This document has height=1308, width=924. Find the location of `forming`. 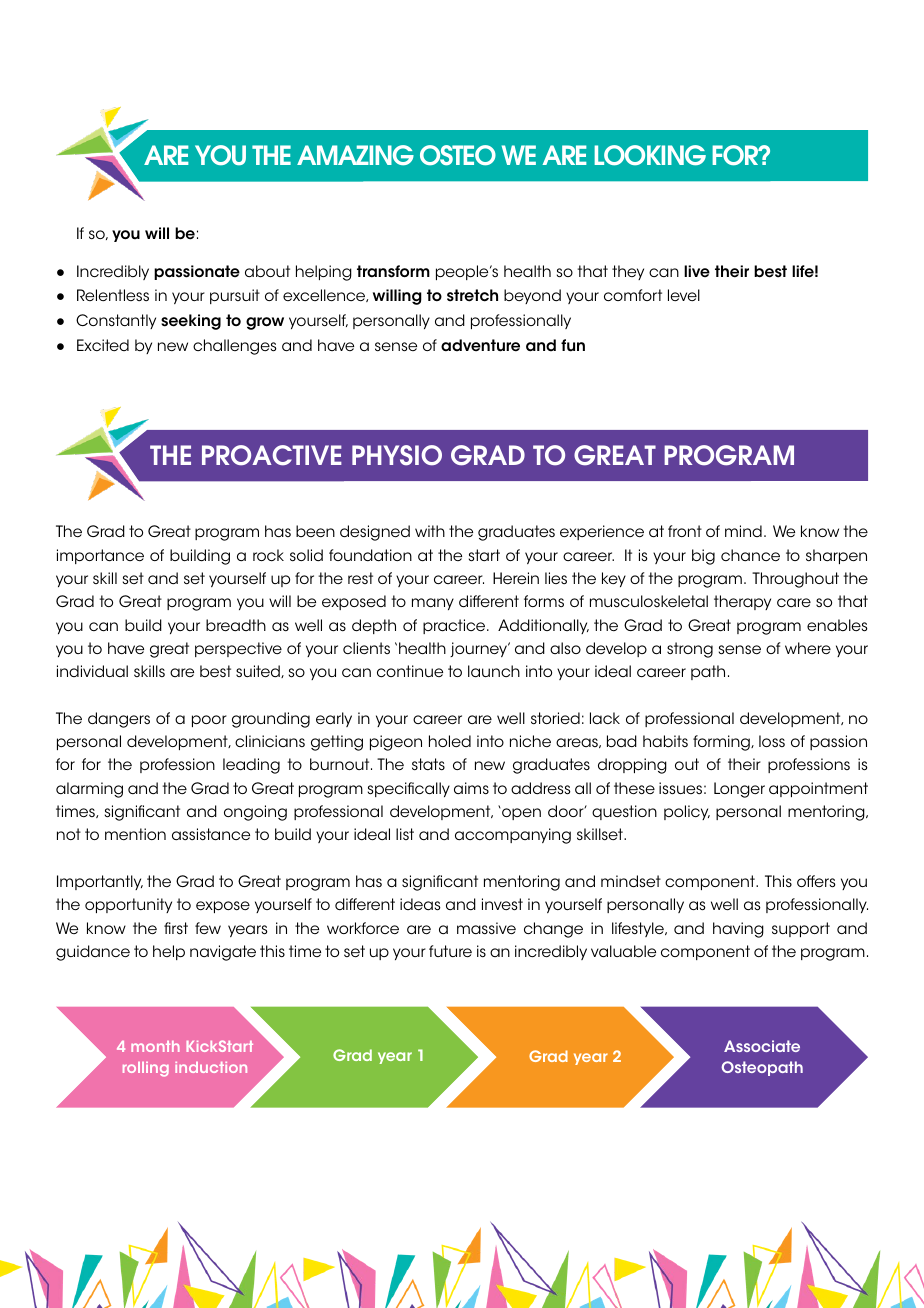

forming is located at coordinates (722, 743).
